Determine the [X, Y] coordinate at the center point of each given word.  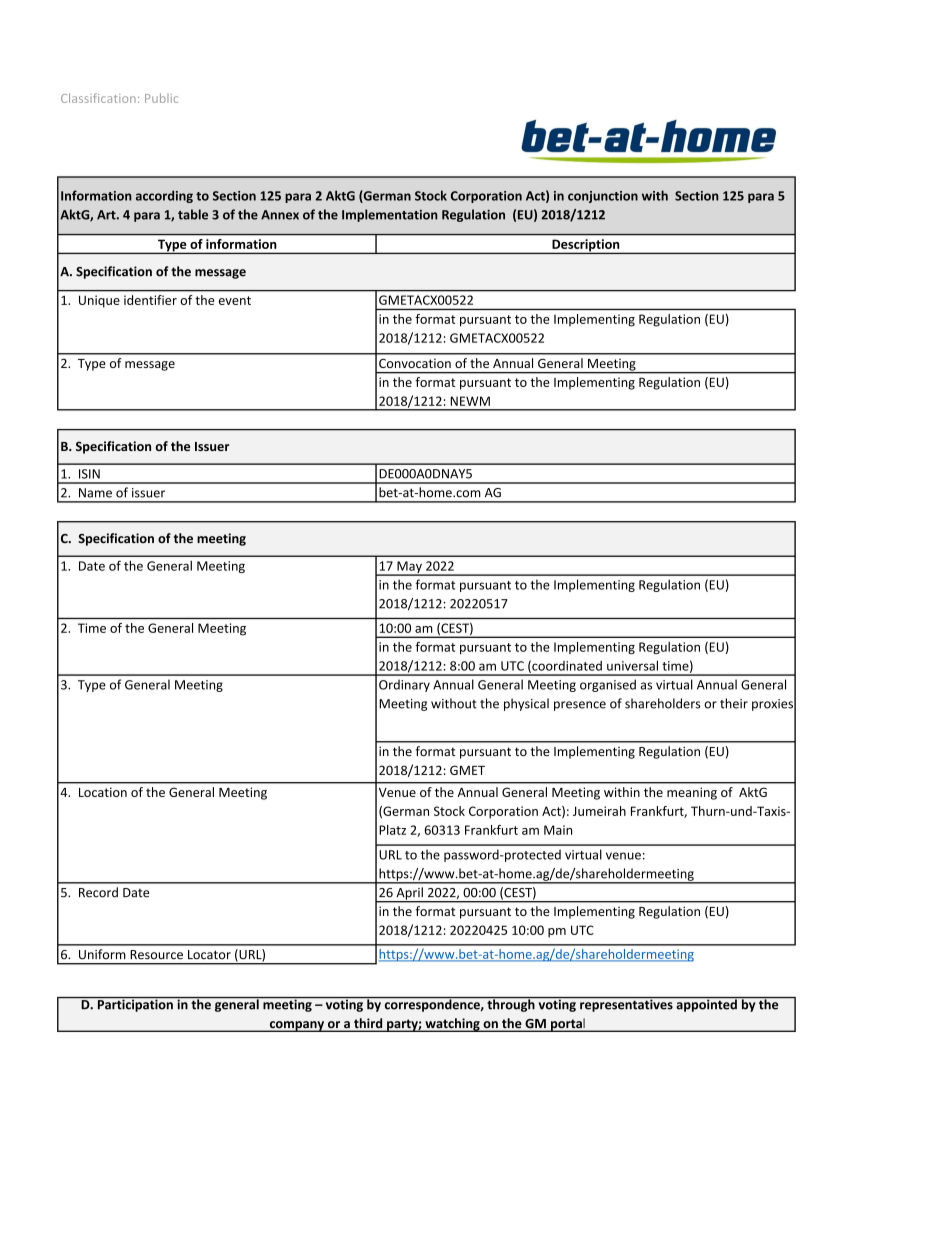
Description [586, 246]
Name [95, 493]
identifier [150, 300]
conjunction [603, 197]
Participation [135, 1004]
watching [452, 1025]
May [409, 568]
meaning [692, 793]
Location [103, 792]
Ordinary [404, 685]
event [235, 300]
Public [161, 98]
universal [632, 665]
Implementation [390, 215]
